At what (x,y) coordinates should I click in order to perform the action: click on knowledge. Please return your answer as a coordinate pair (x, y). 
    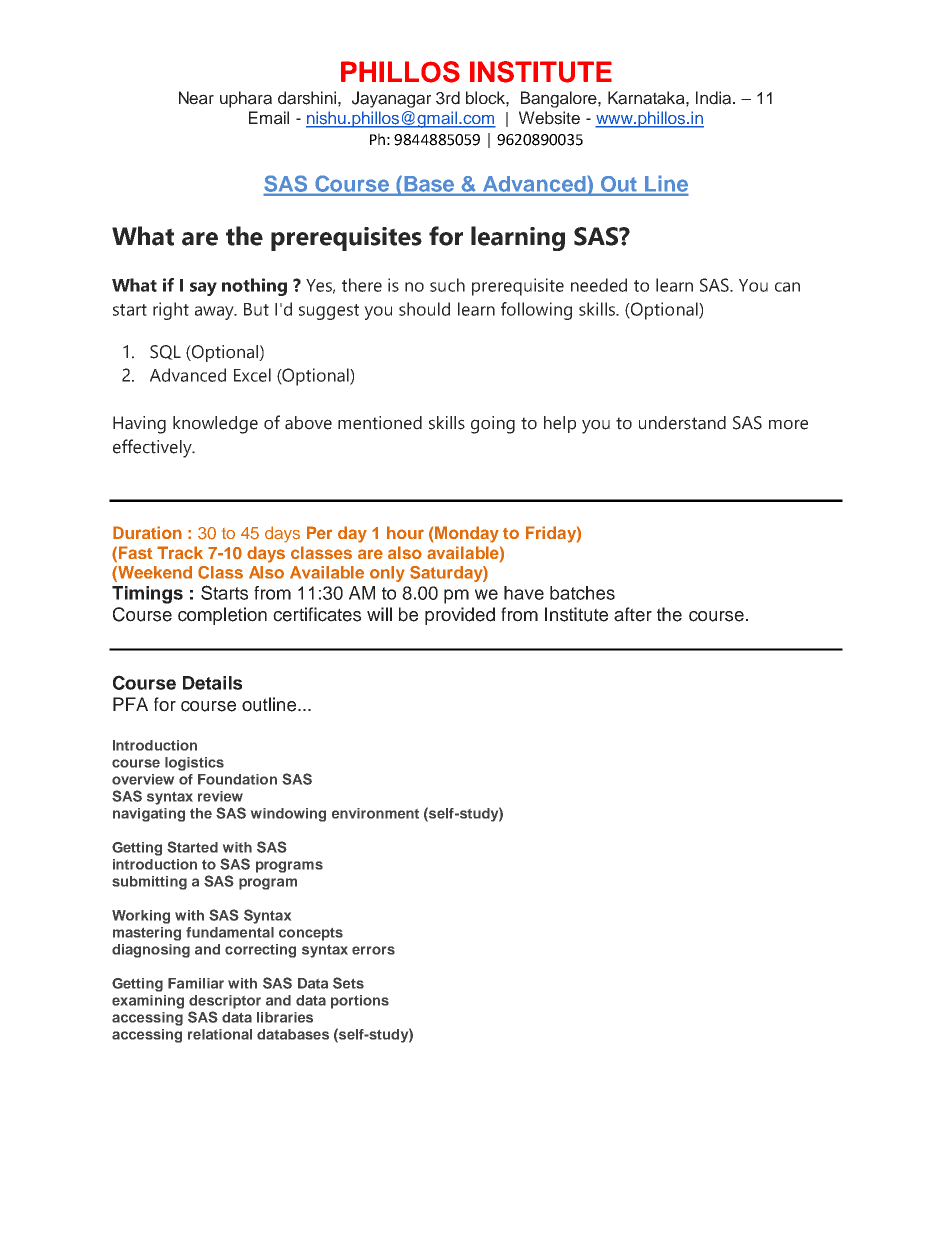
    Looking at the image, I should click on (215, 425).
